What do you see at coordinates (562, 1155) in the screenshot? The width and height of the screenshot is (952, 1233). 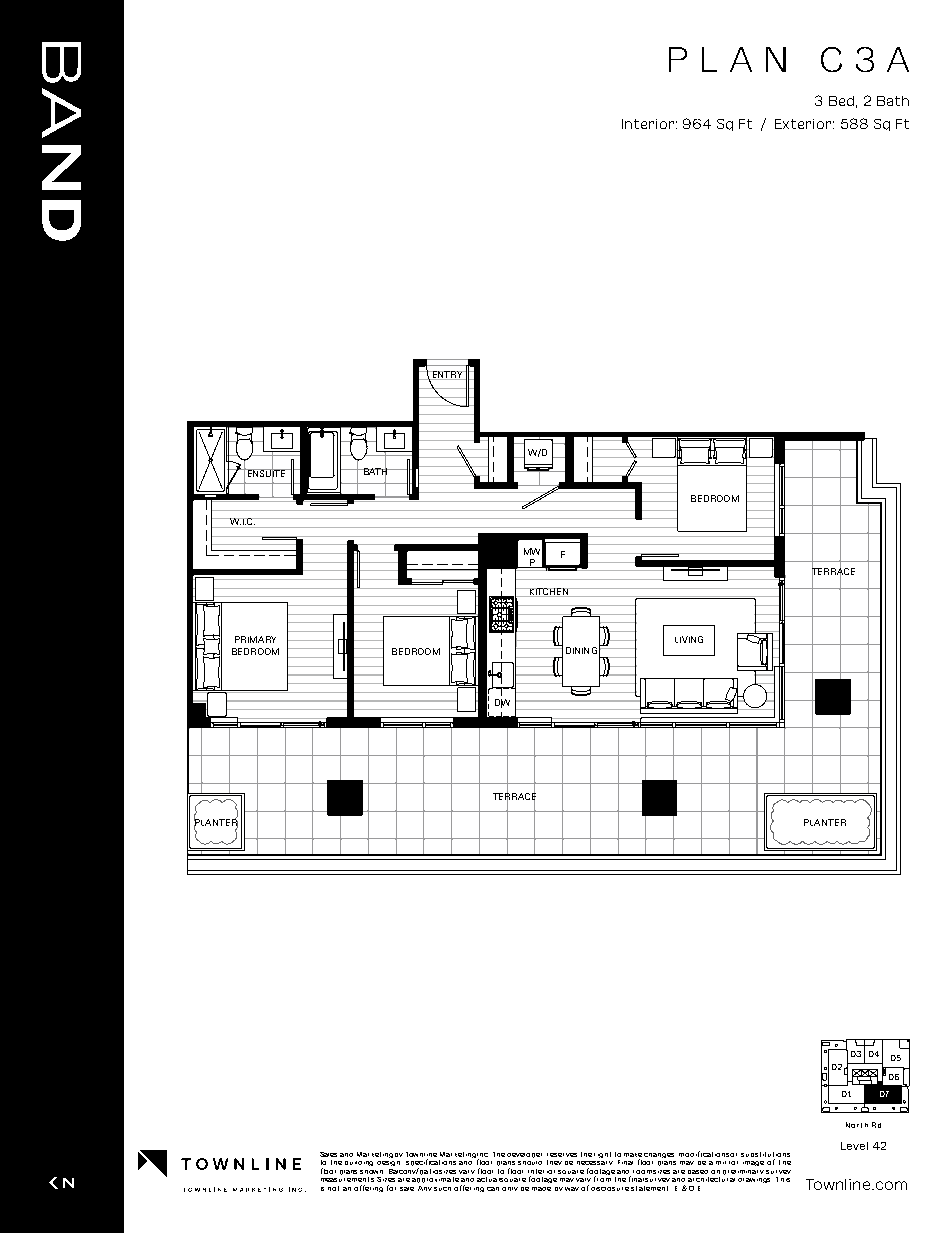 I see `reserves` at bounding box center [562, 1155].
